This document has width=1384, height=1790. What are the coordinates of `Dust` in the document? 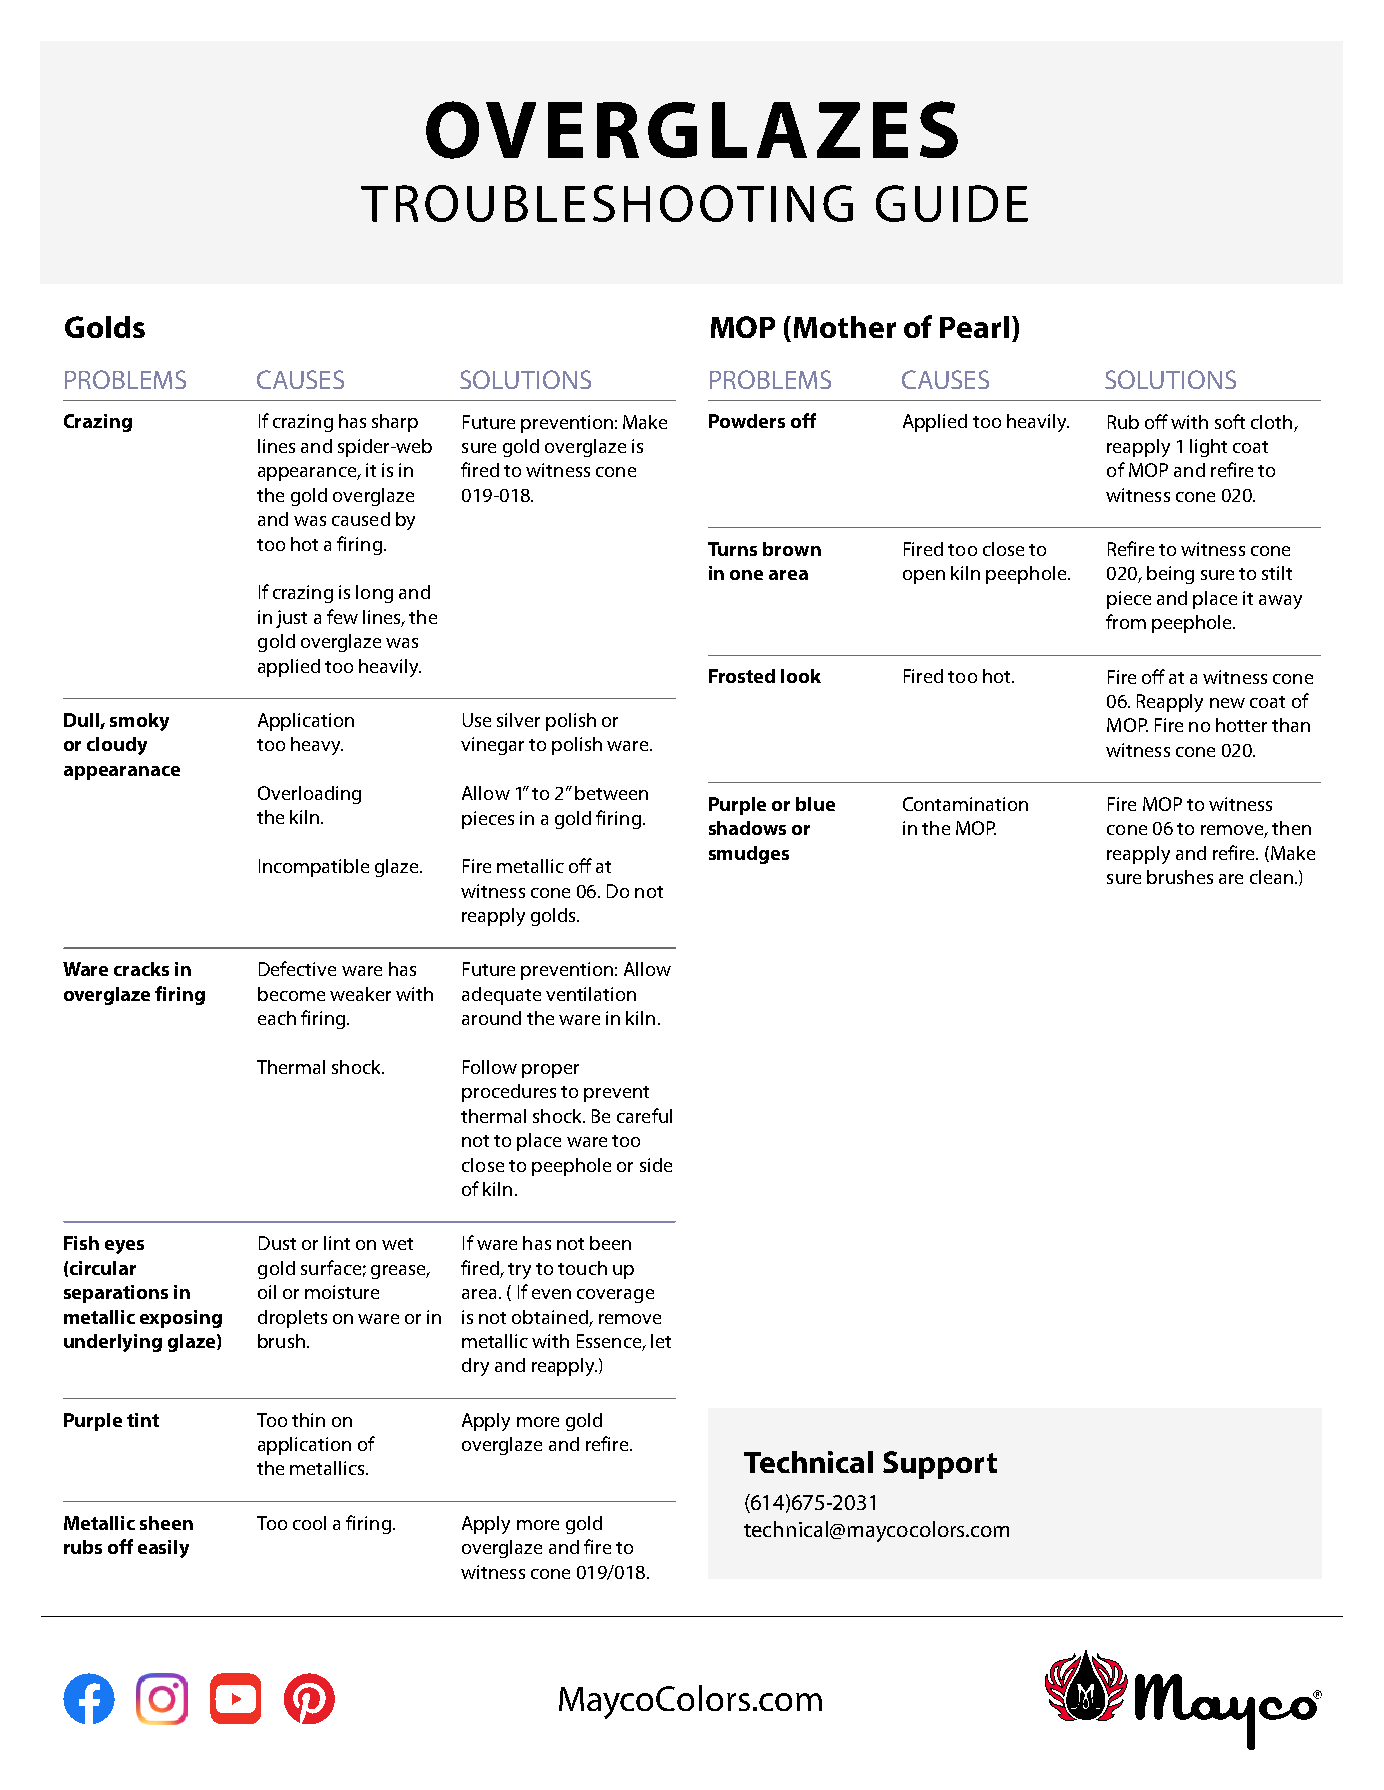 It's located at (277, 1243).
